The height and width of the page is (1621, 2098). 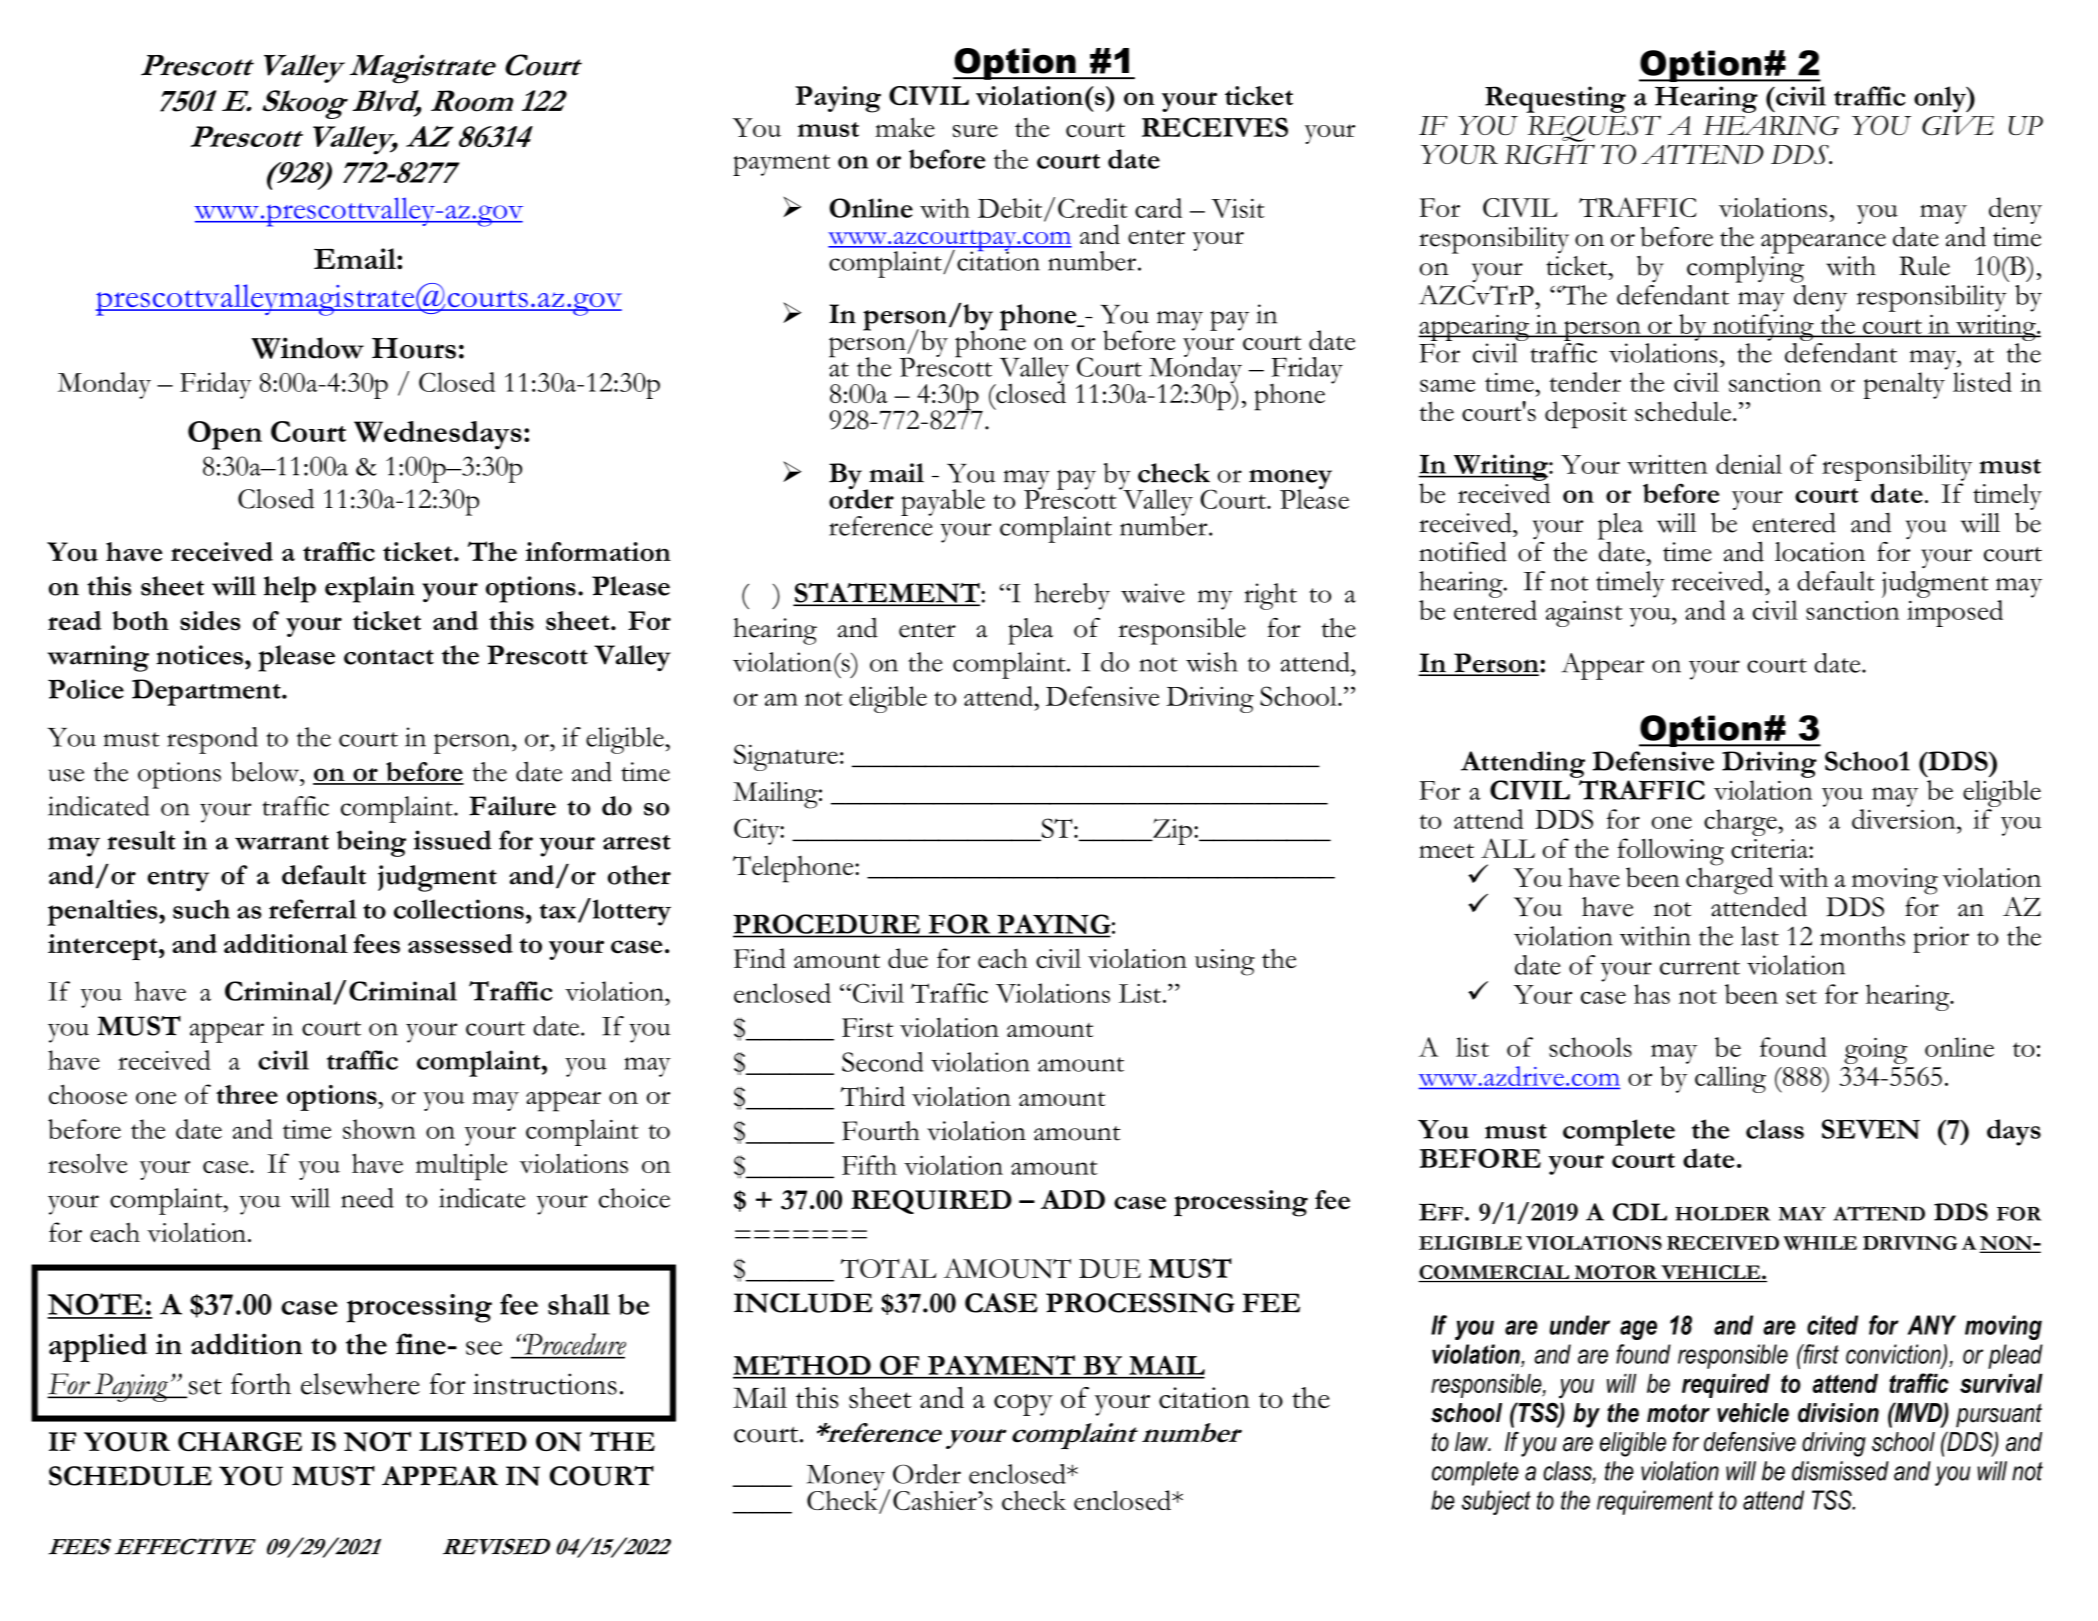 I want to click on Open, so click(x=225, y=435).
